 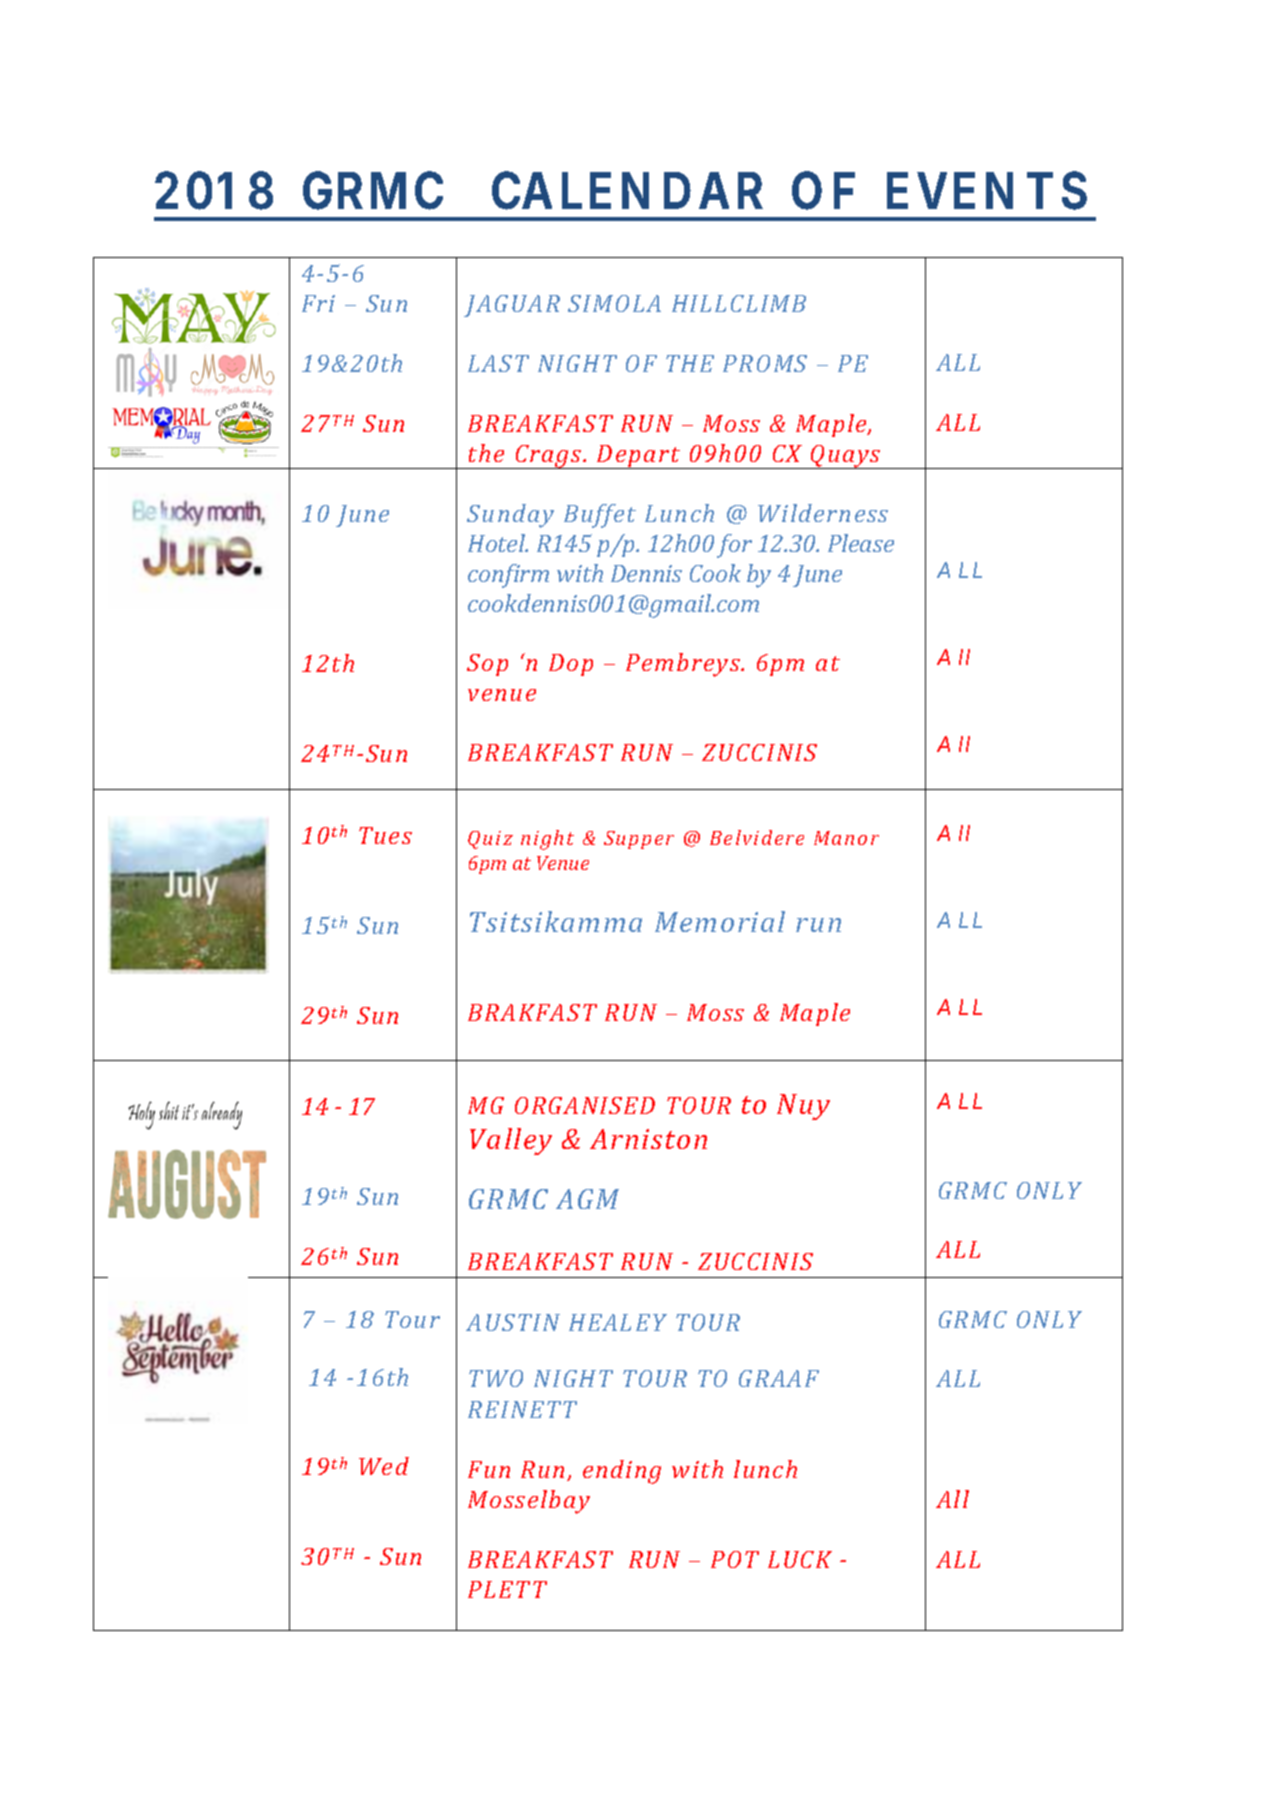 I want to click on ending, so click(x=622, y=1472).
